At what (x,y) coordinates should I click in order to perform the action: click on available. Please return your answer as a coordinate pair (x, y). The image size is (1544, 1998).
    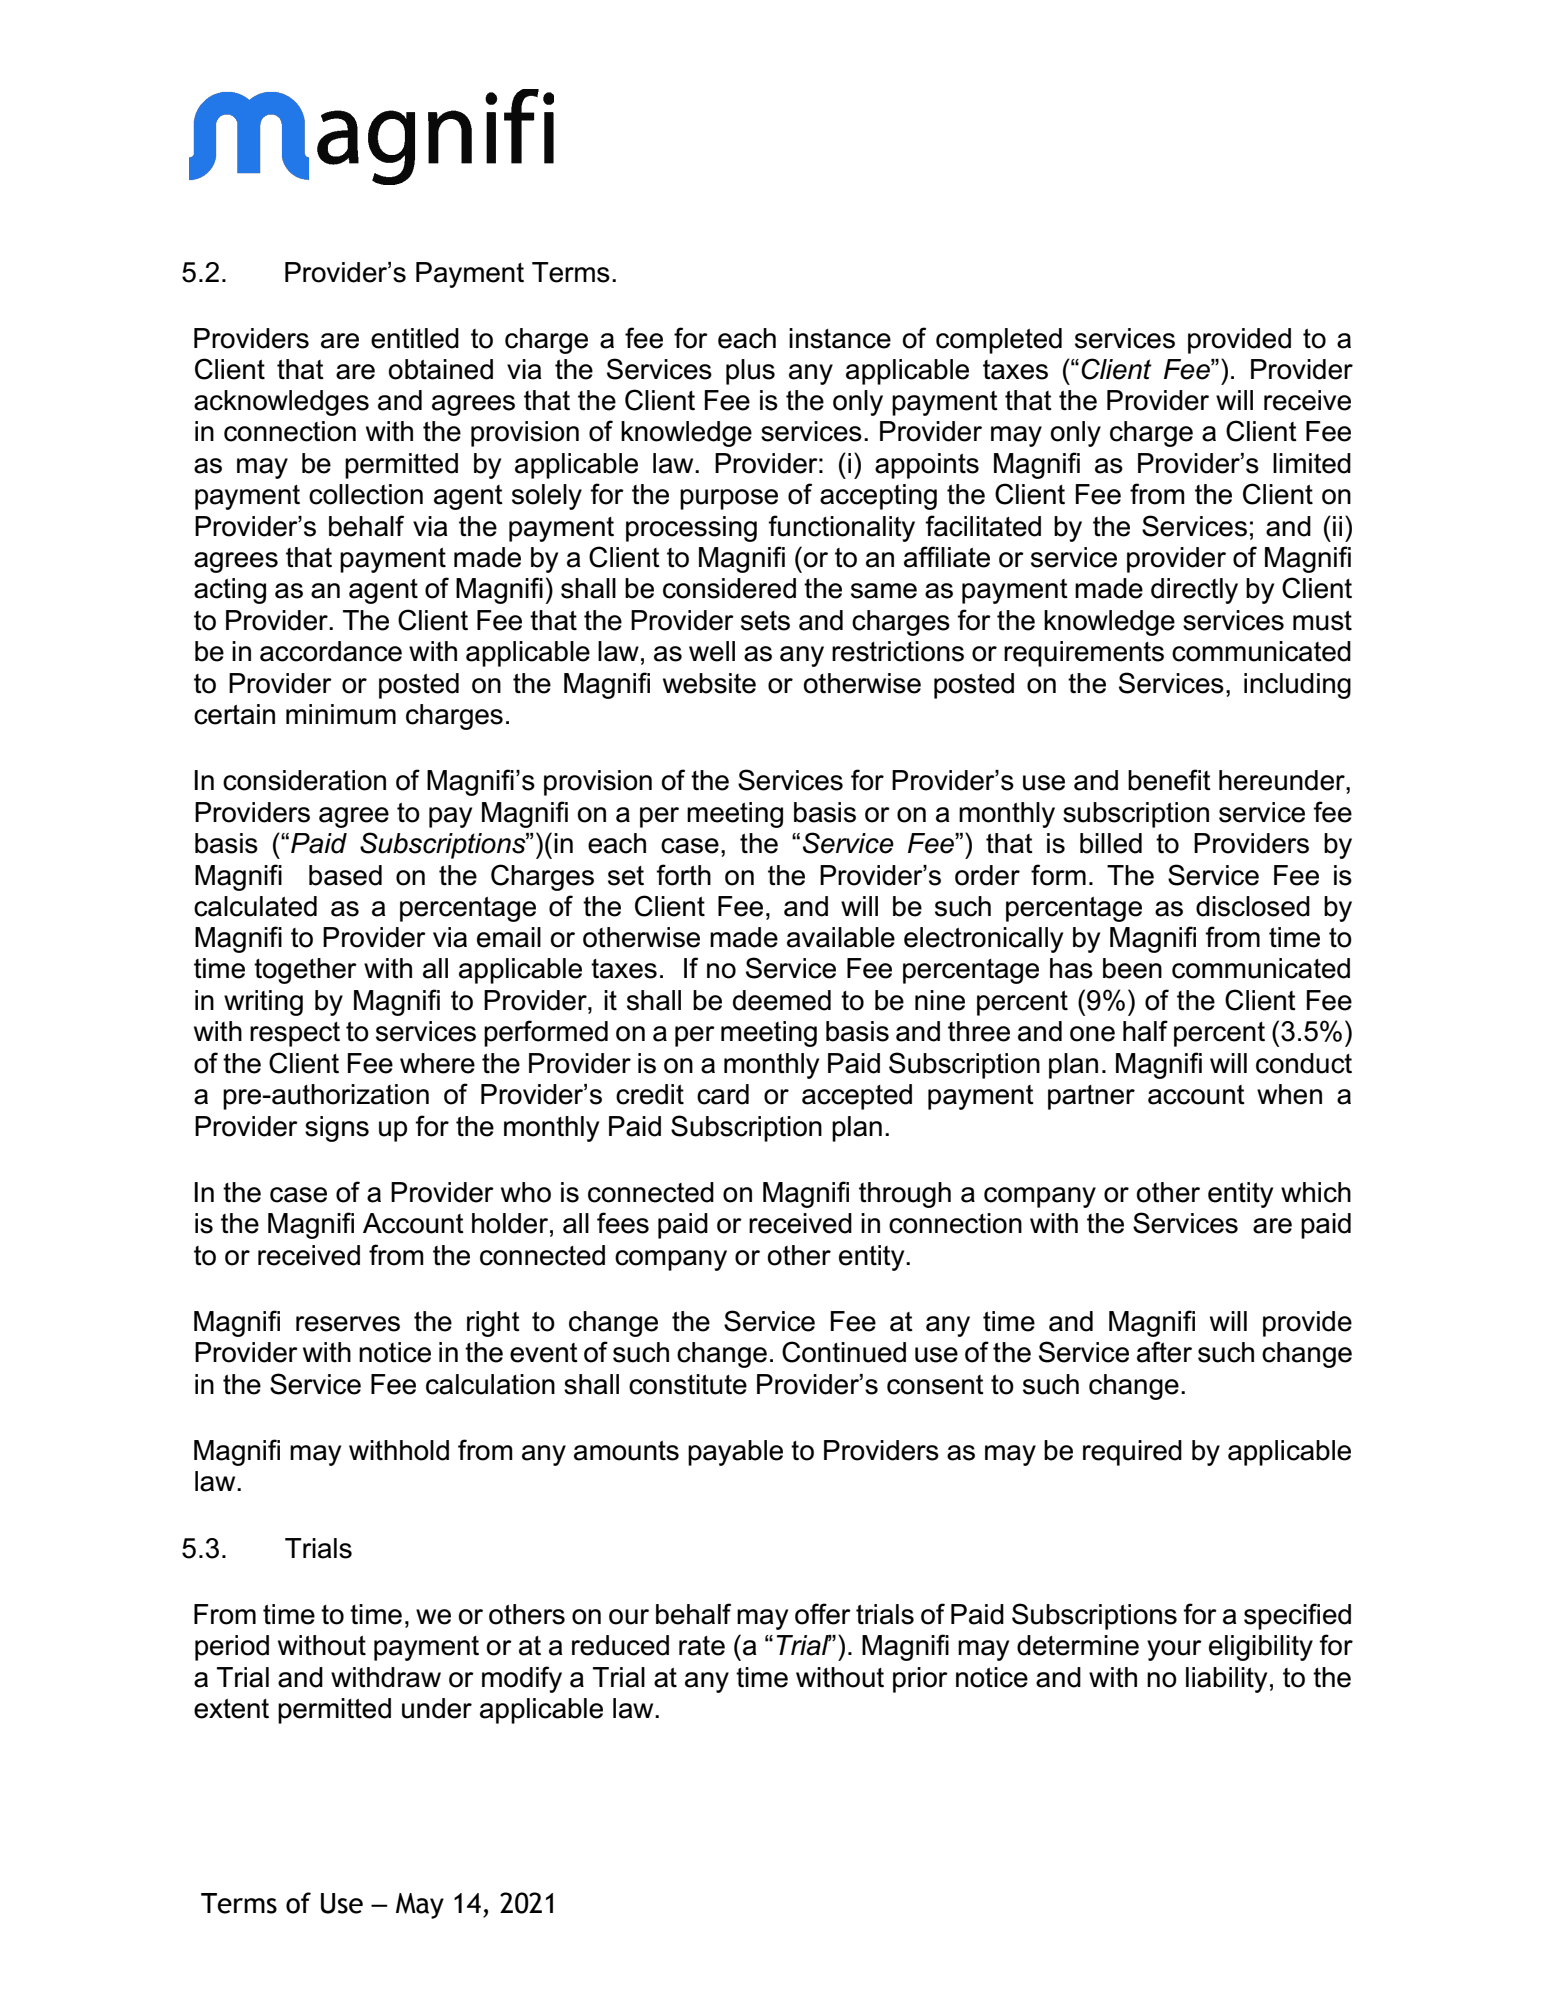
    Looking at the image, I should click on (841, 937).
